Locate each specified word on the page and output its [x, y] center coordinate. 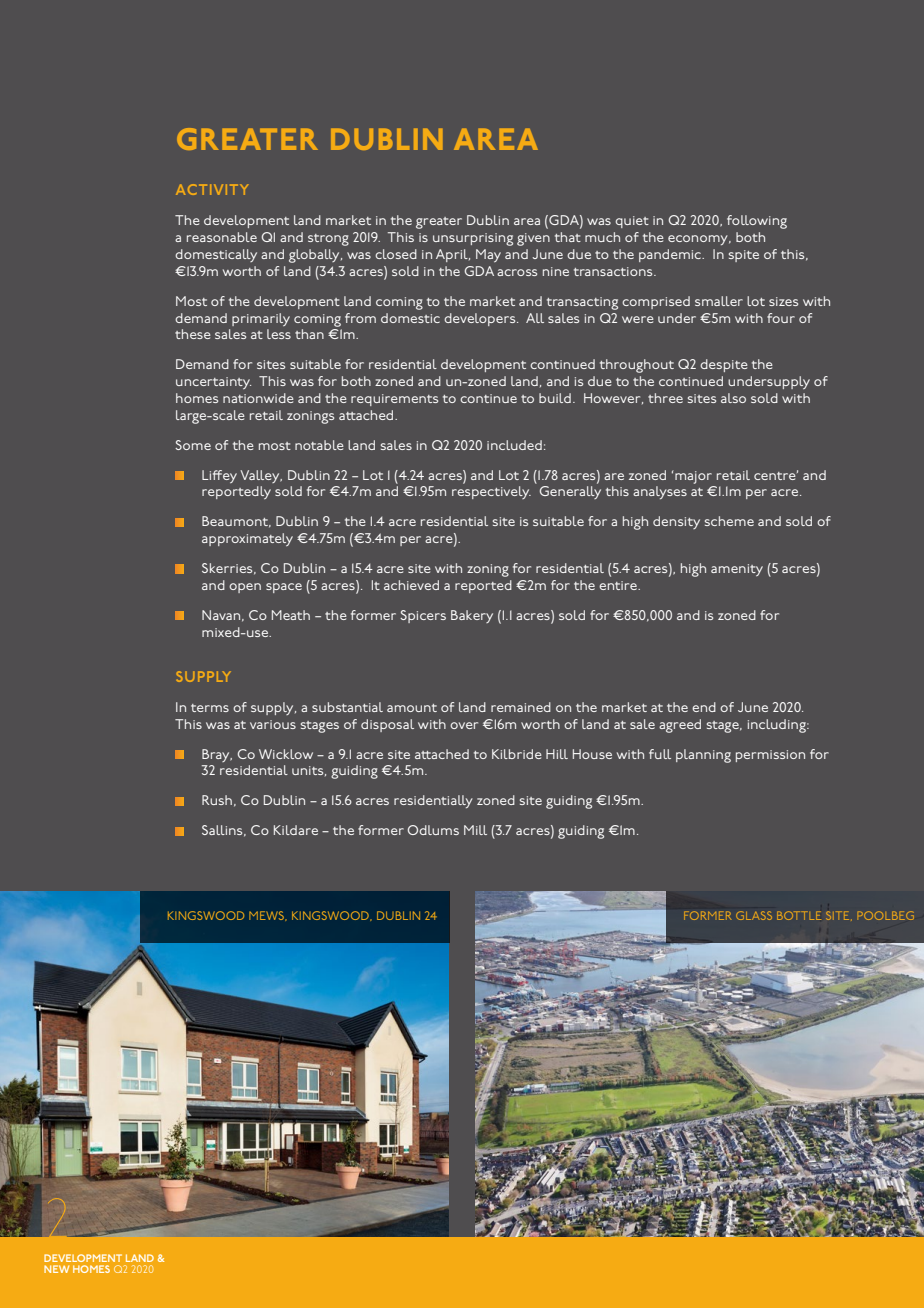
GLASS [754, 915]
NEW [56, 1269]
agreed [680, 726]
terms [210, 708]
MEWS [267, 916]
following [757, 222]
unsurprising [473, 239]
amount [412, 708]
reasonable [222, 237]
